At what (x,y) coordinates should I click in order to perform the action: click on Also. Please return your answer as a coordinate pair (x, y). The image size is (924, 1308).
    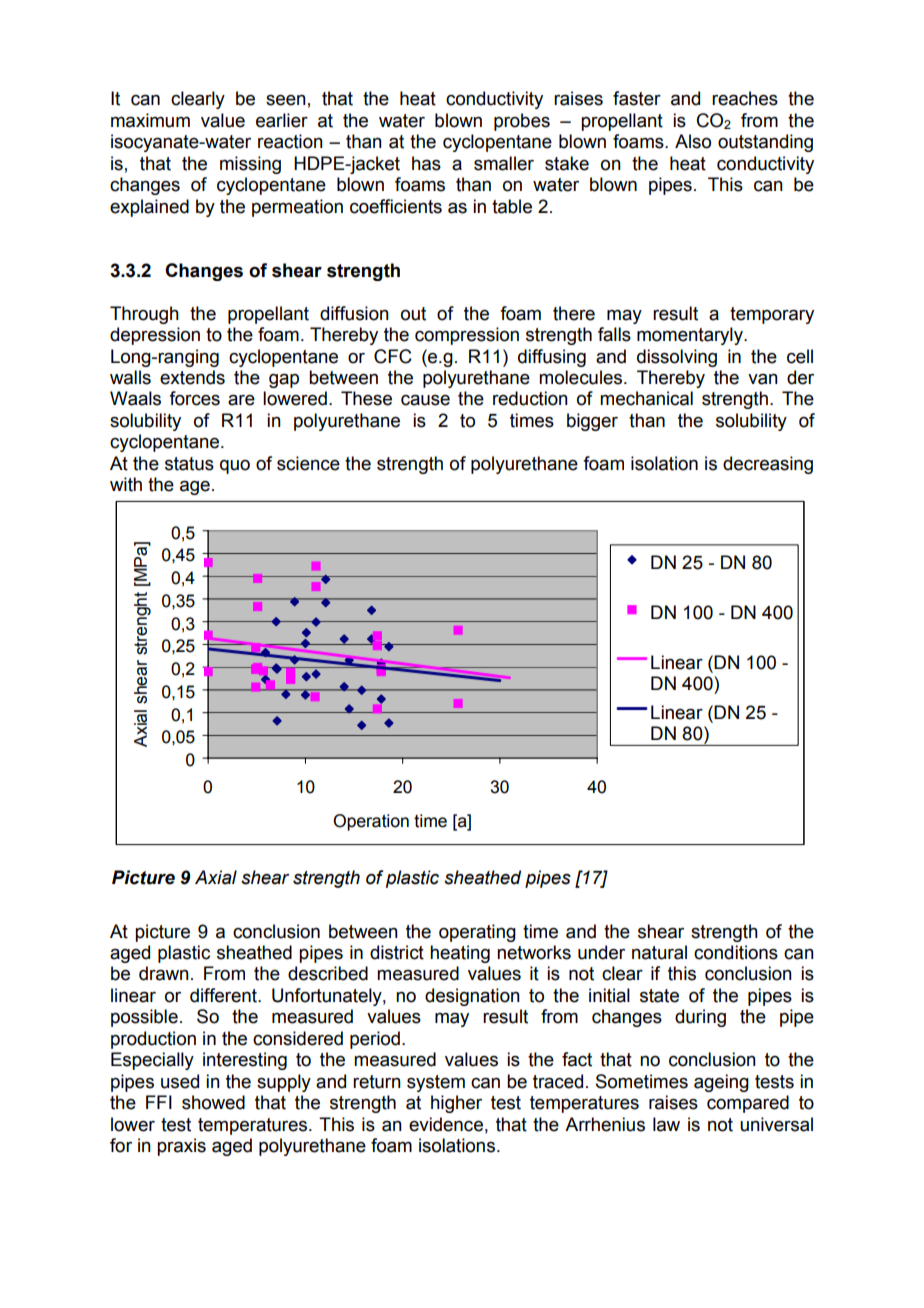
    Looking at the image, I should click on (693, 141).
